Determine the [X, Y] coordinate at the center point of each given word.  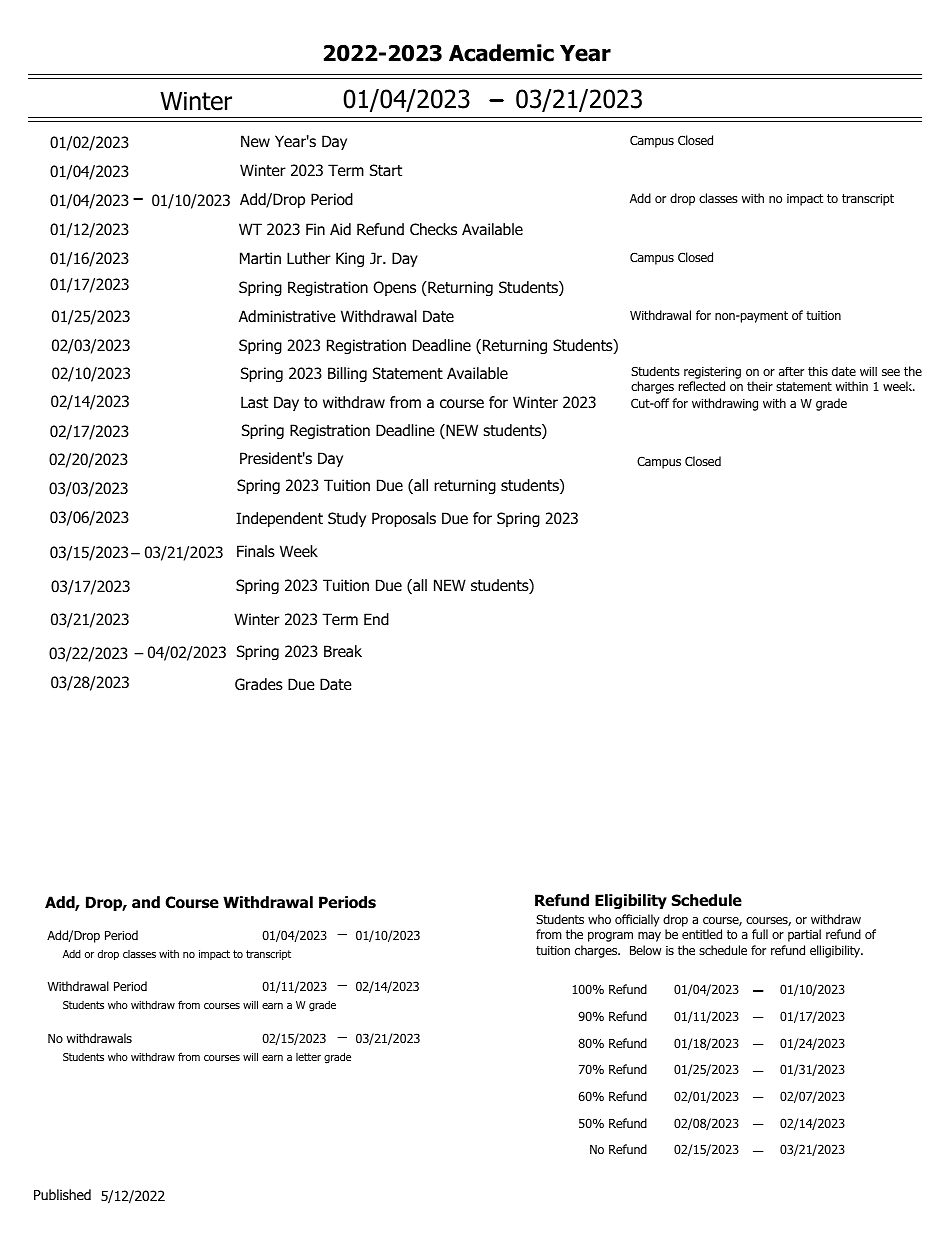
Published [62, 1194]
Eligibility [631, 901]
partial [804, 935]
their [760, 386]
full [760, 934]
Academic [501, 53]
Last [254, 402]
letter [308, 1057]
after [791, 371]
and [146, 902]
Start [386, 170]
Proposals [404, 519]
